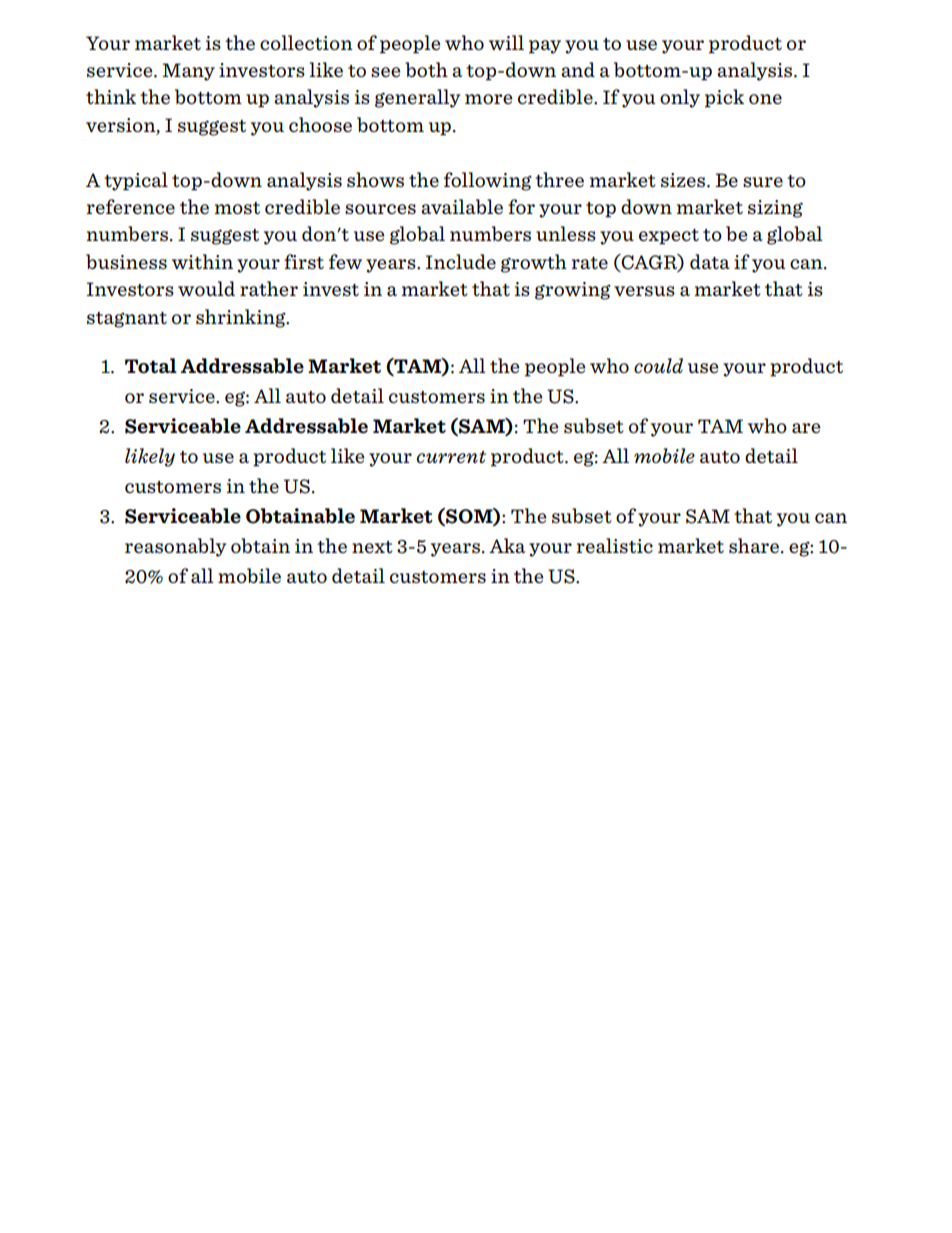 The width and height of the screenshot is (952, 1233). What do you see at coordinates (507, 545) in the screenshot?
I see `Aka` at bounding box center [507, 545].
